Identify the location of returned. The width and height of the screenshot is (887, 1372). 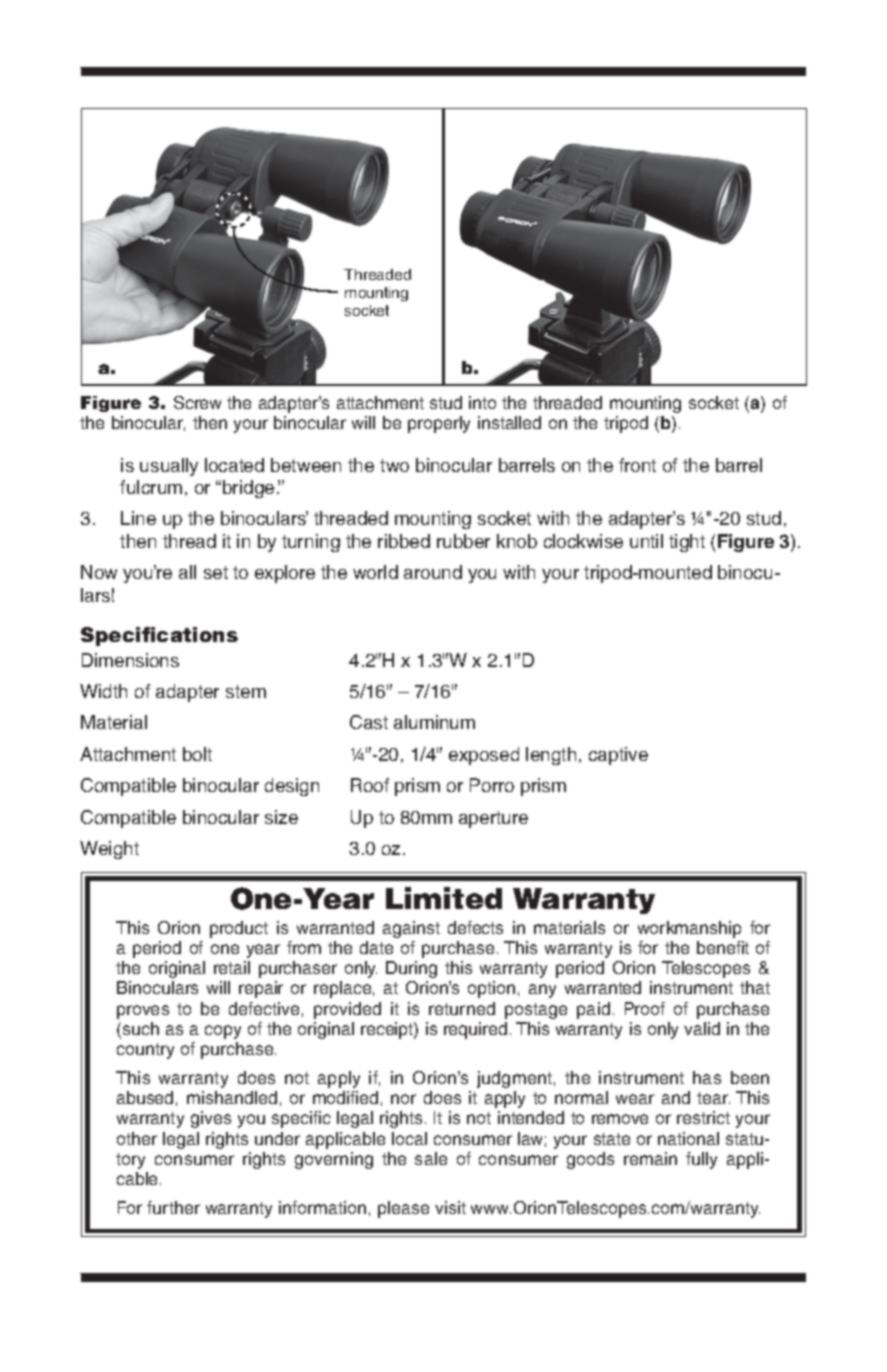
(462, 1008).
